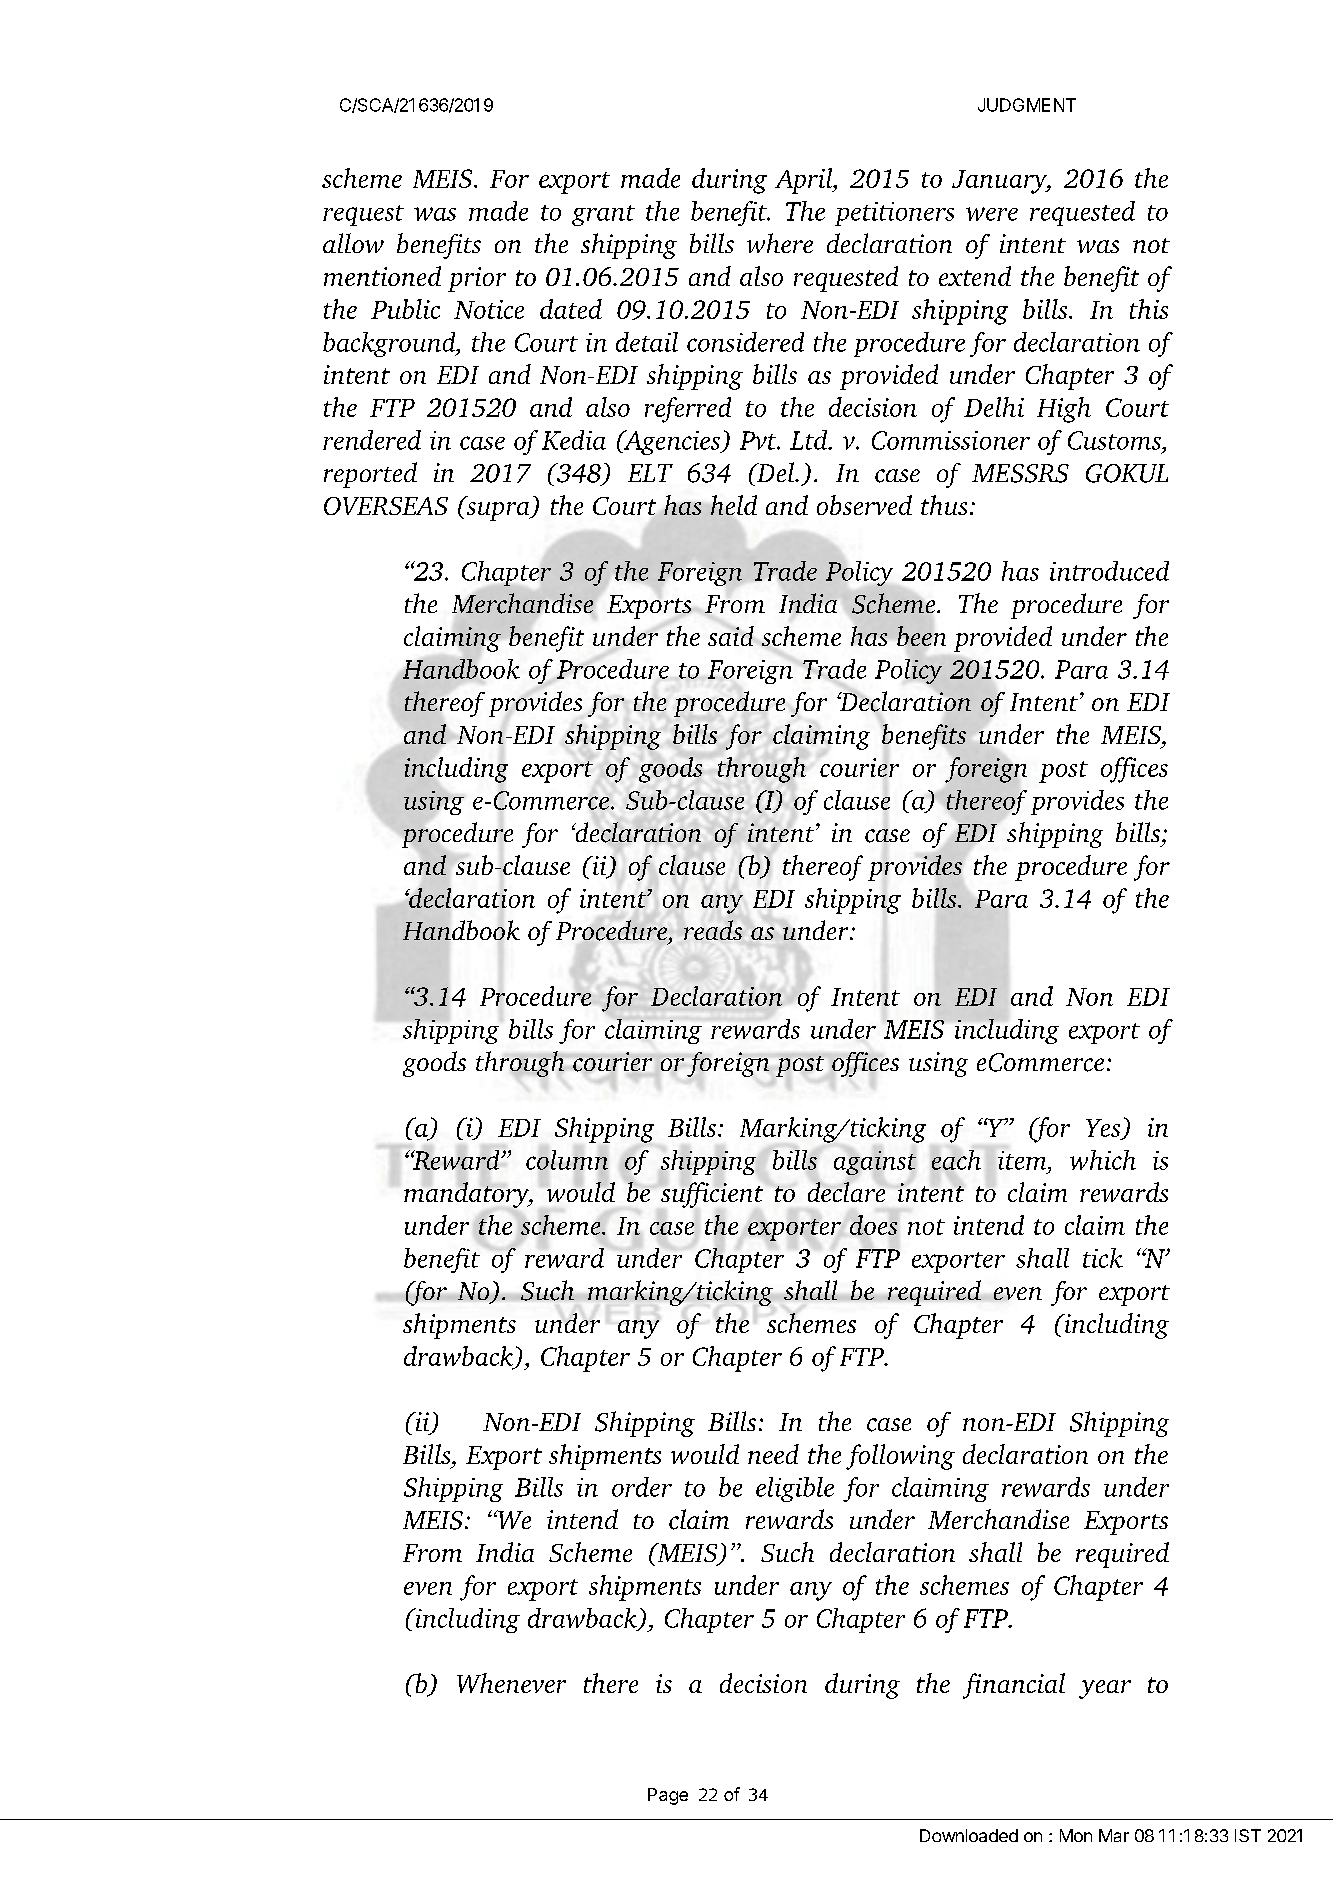 Image resolution: width=1333 pixels, height=1887 pixels. What do you see at coordinates (805, 181) in the image?
I see `April` at bounding box center [805, 181].
